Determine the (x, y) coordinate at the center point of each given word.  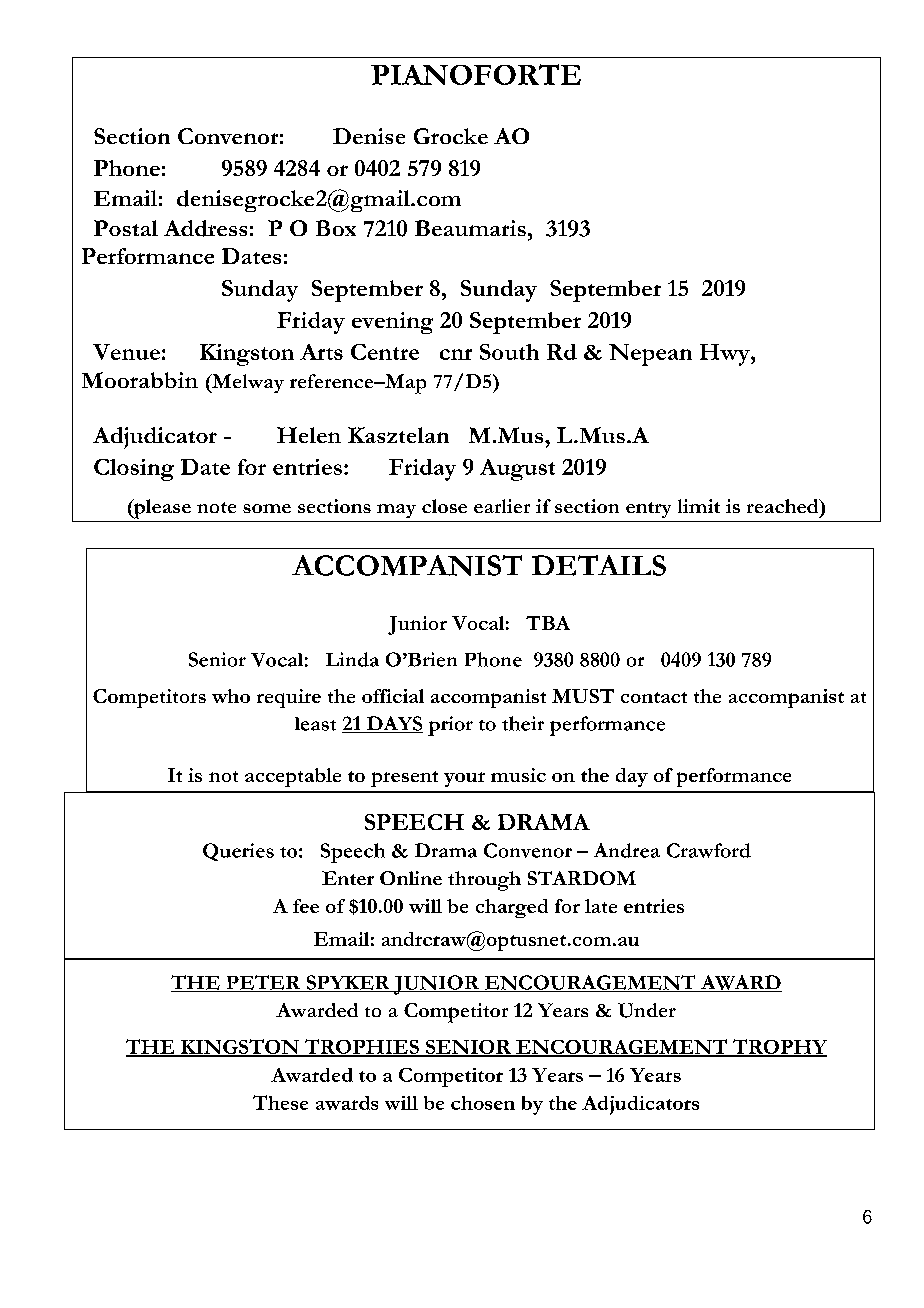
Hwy (726, 355)
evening (392, 323)
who (231, 696)
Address (205, 228)
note (216, 507)
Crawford (709, 850)
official (393, 696)
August (517, 470)
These (280, 1102)
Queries (238, 852)
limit (699, 506)
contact (654, 697)
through (484, 881)
